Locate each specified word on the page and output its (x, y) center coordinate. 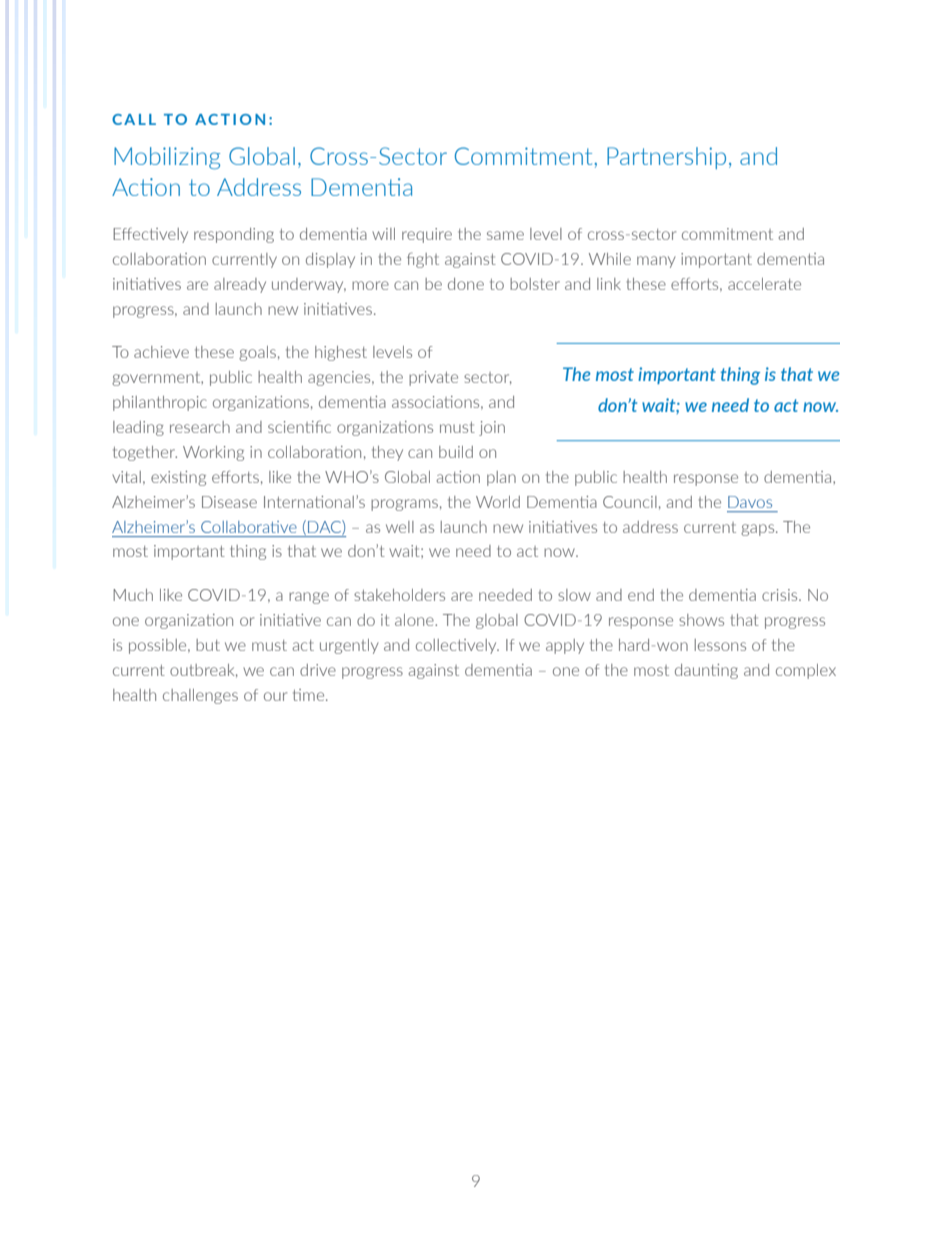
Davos (750, 502)
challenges (200, 696)
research (200, 427)
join (492, 428)
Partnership (666, 158)
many (656, 262)
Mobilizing (167, 158)
